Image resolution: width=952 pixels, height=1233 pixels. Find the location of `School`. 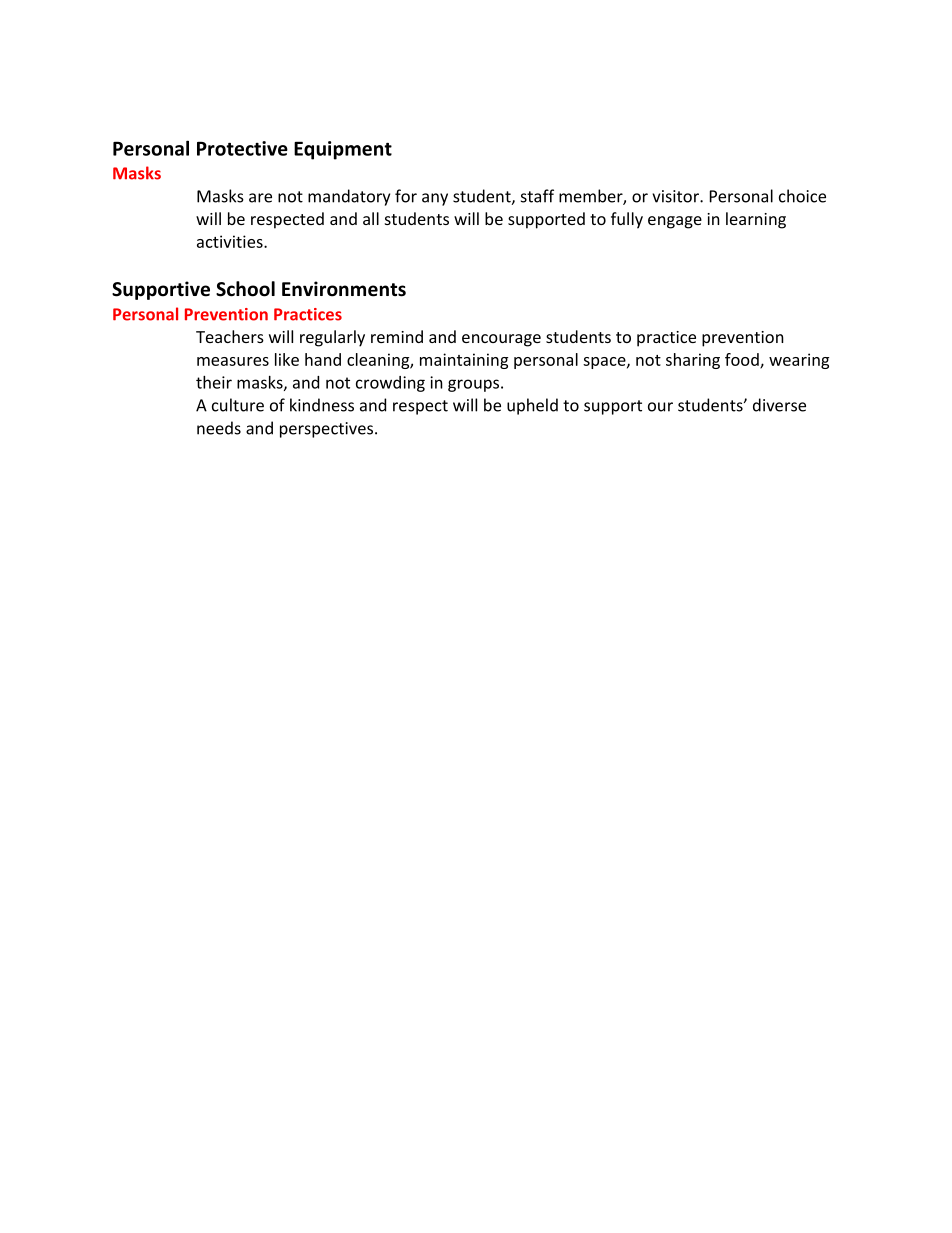

School is located at coordinates (245, 289).
